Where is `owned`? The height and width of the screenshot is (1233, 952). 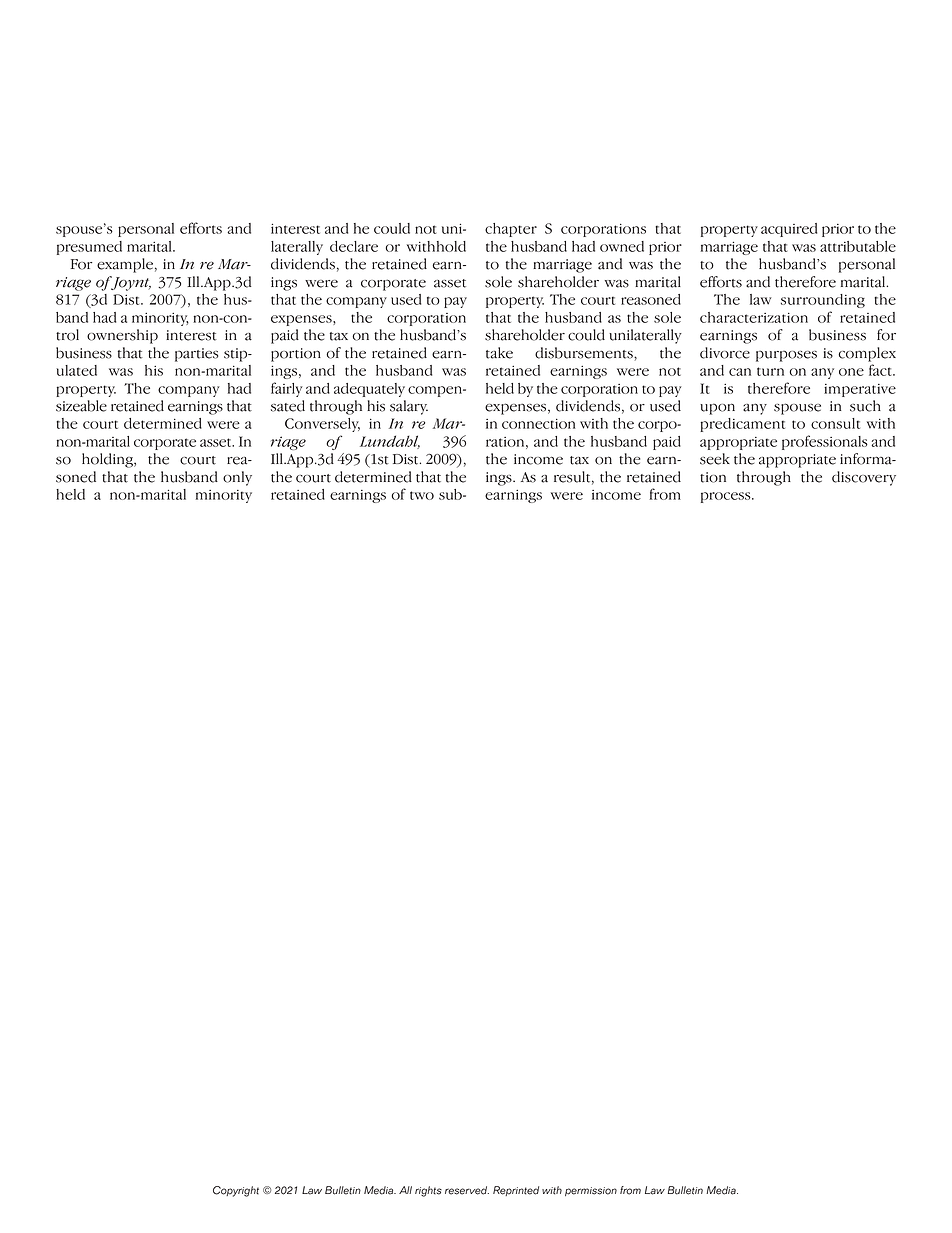
owned is located at coordinates (622, 246).
